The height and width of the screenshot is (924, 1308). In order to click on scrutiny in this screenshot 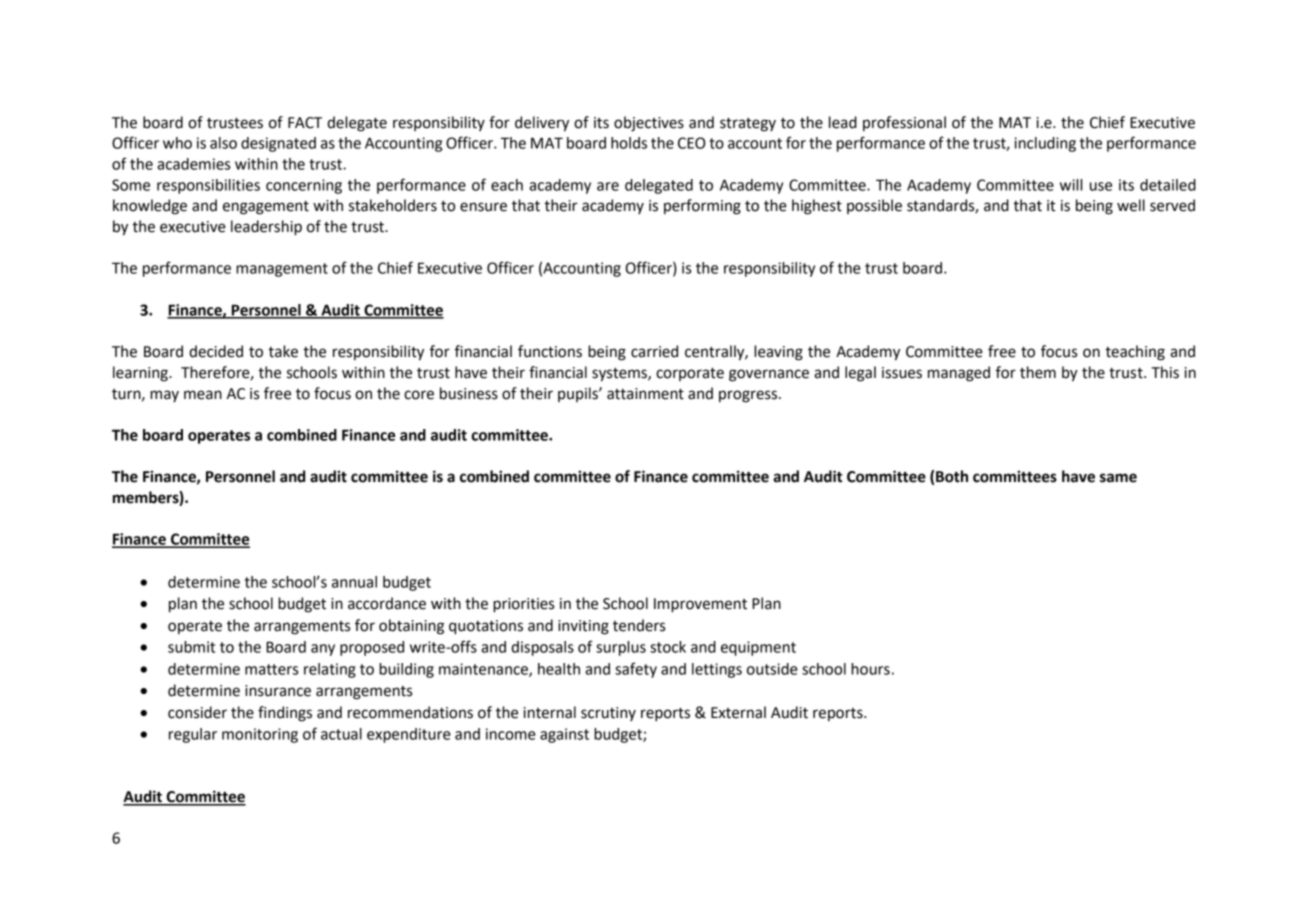, I will do `click(608, 714)`.
